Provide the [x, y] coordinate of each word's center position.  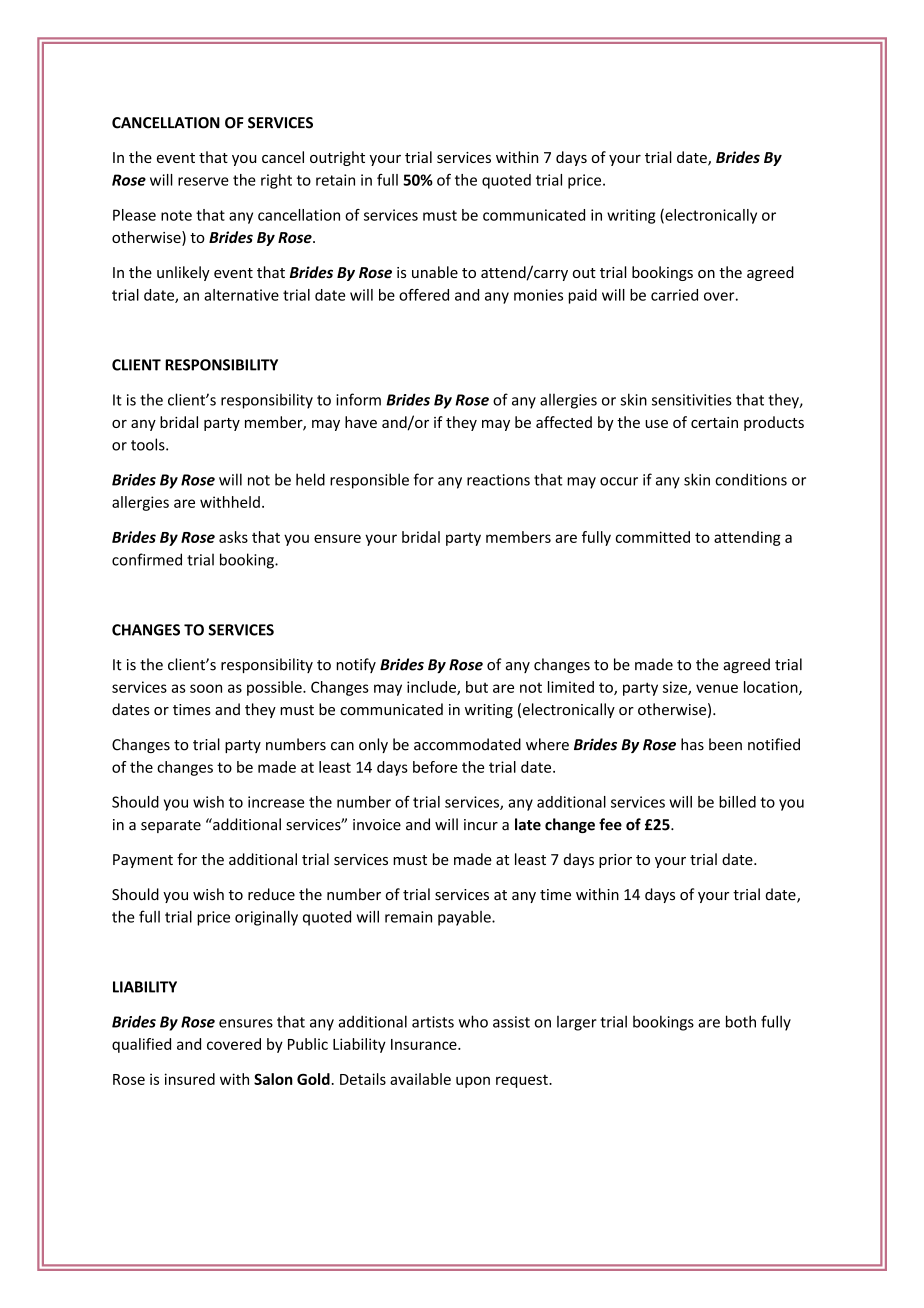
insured [190, 1079]
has [692, 744]
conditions [751, 479]
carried [674, 295]
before [435, 767]
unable [435, 272]
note [176, 215]
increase [276, 802]
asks [233, 537]
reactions [498, 480]
